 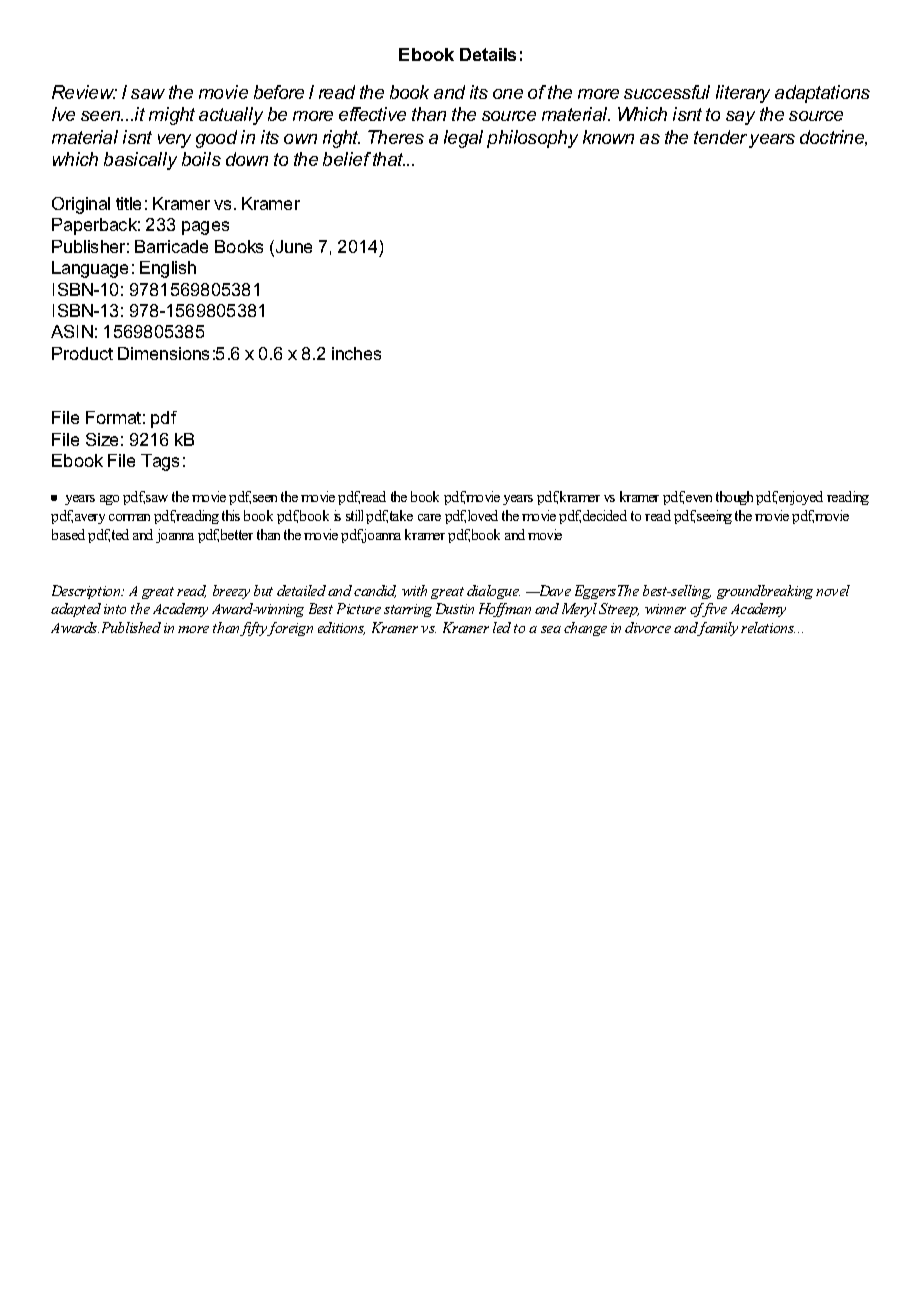 What do you see at coordinates (743, 94) in the image?
I see `literary` at bounding box center [743, 94].
